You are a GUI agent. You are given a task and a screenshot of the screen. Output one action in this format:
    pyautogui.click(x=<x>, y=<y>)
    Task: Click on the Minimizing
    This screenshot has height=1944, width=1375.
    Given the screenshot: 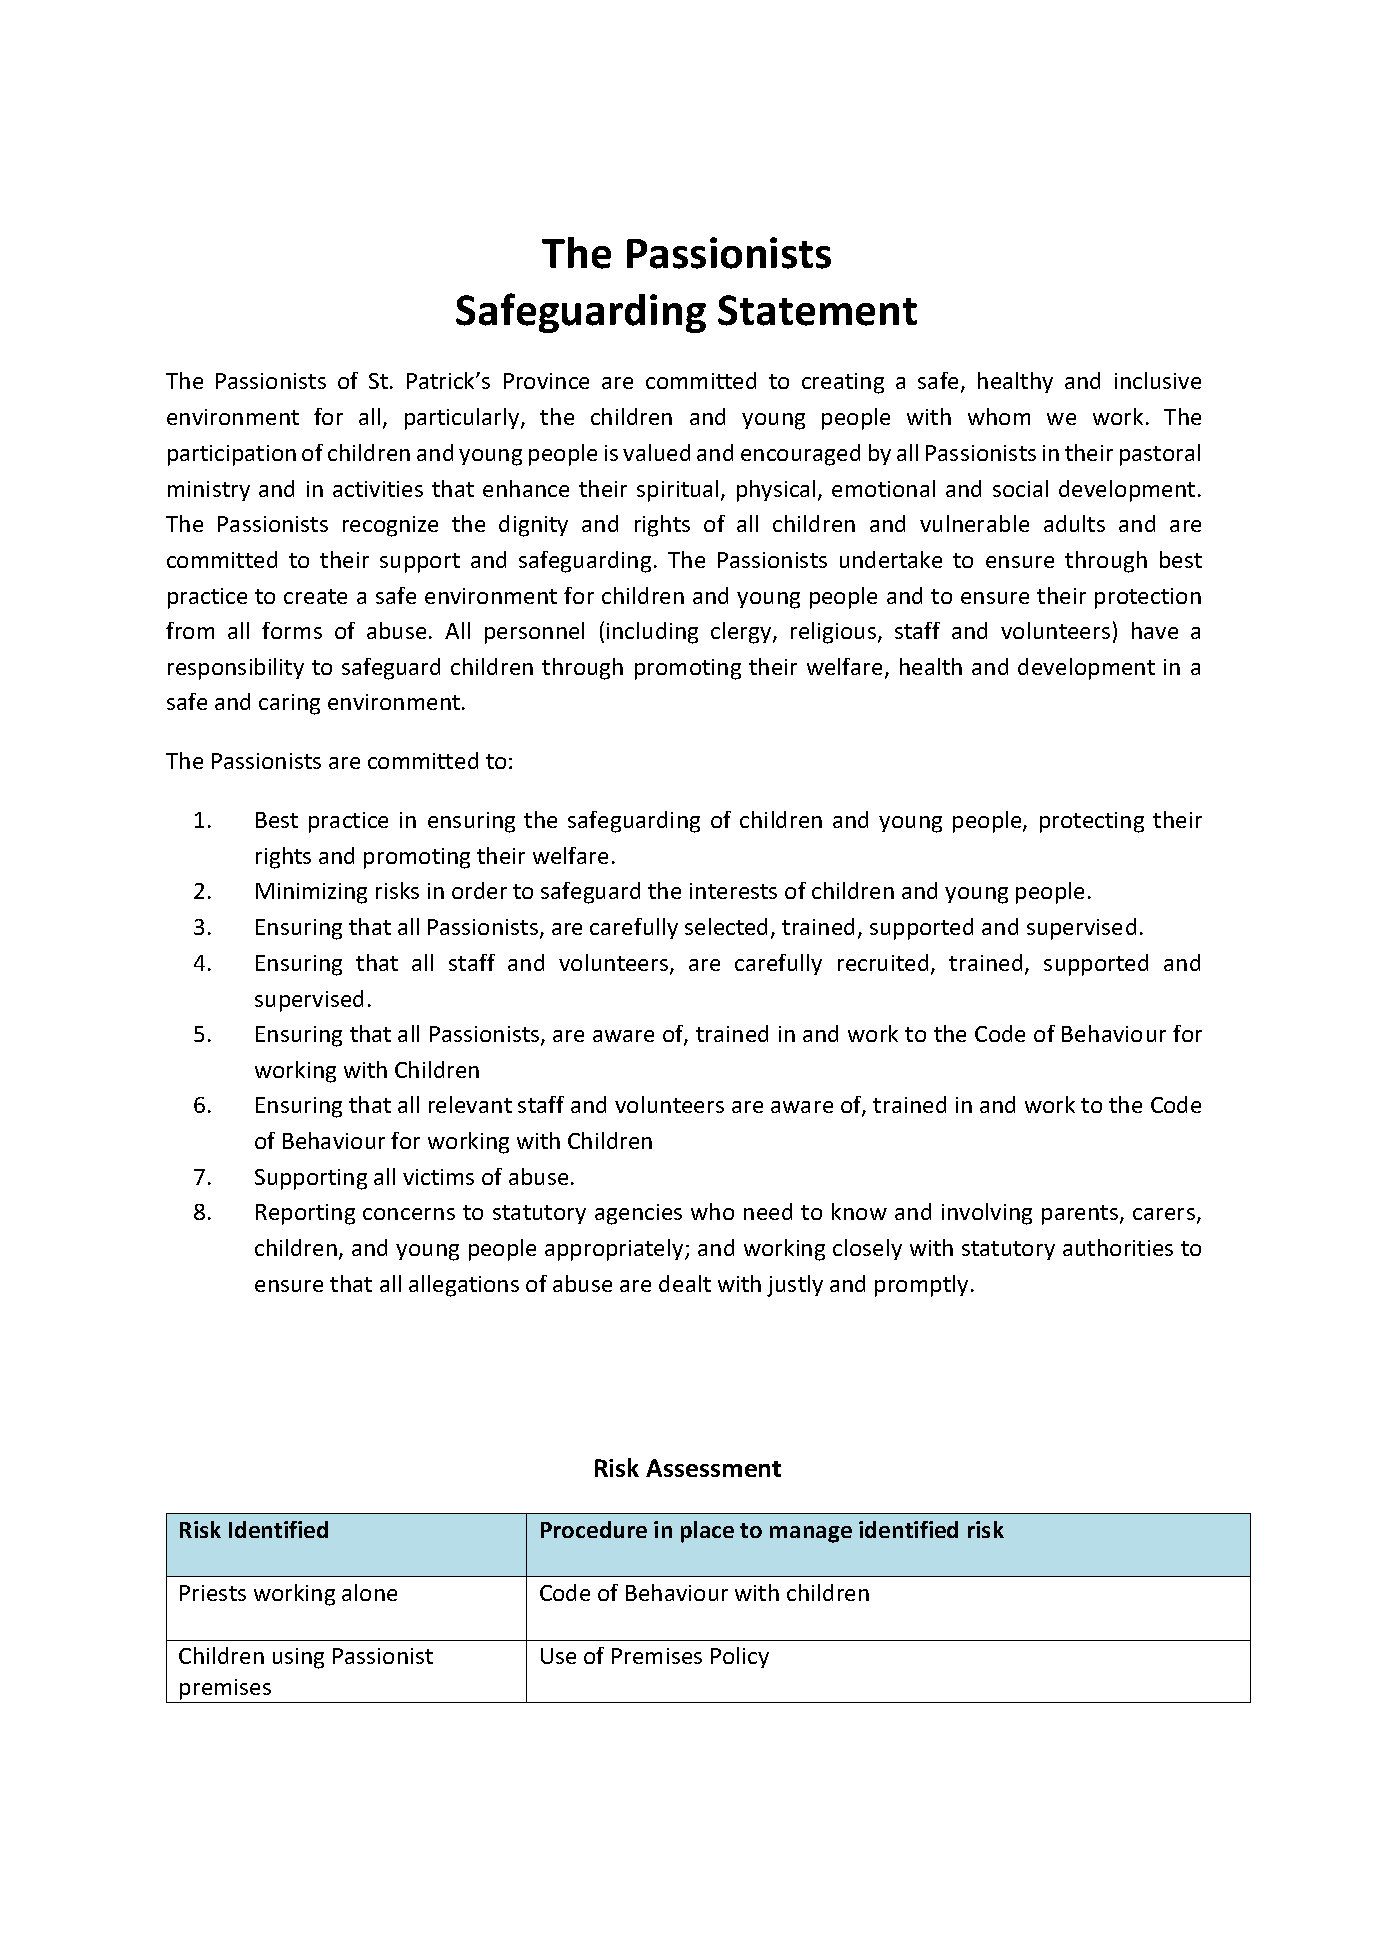 What is the action you would take?
    pyautogui.click(x=311, y=893)
